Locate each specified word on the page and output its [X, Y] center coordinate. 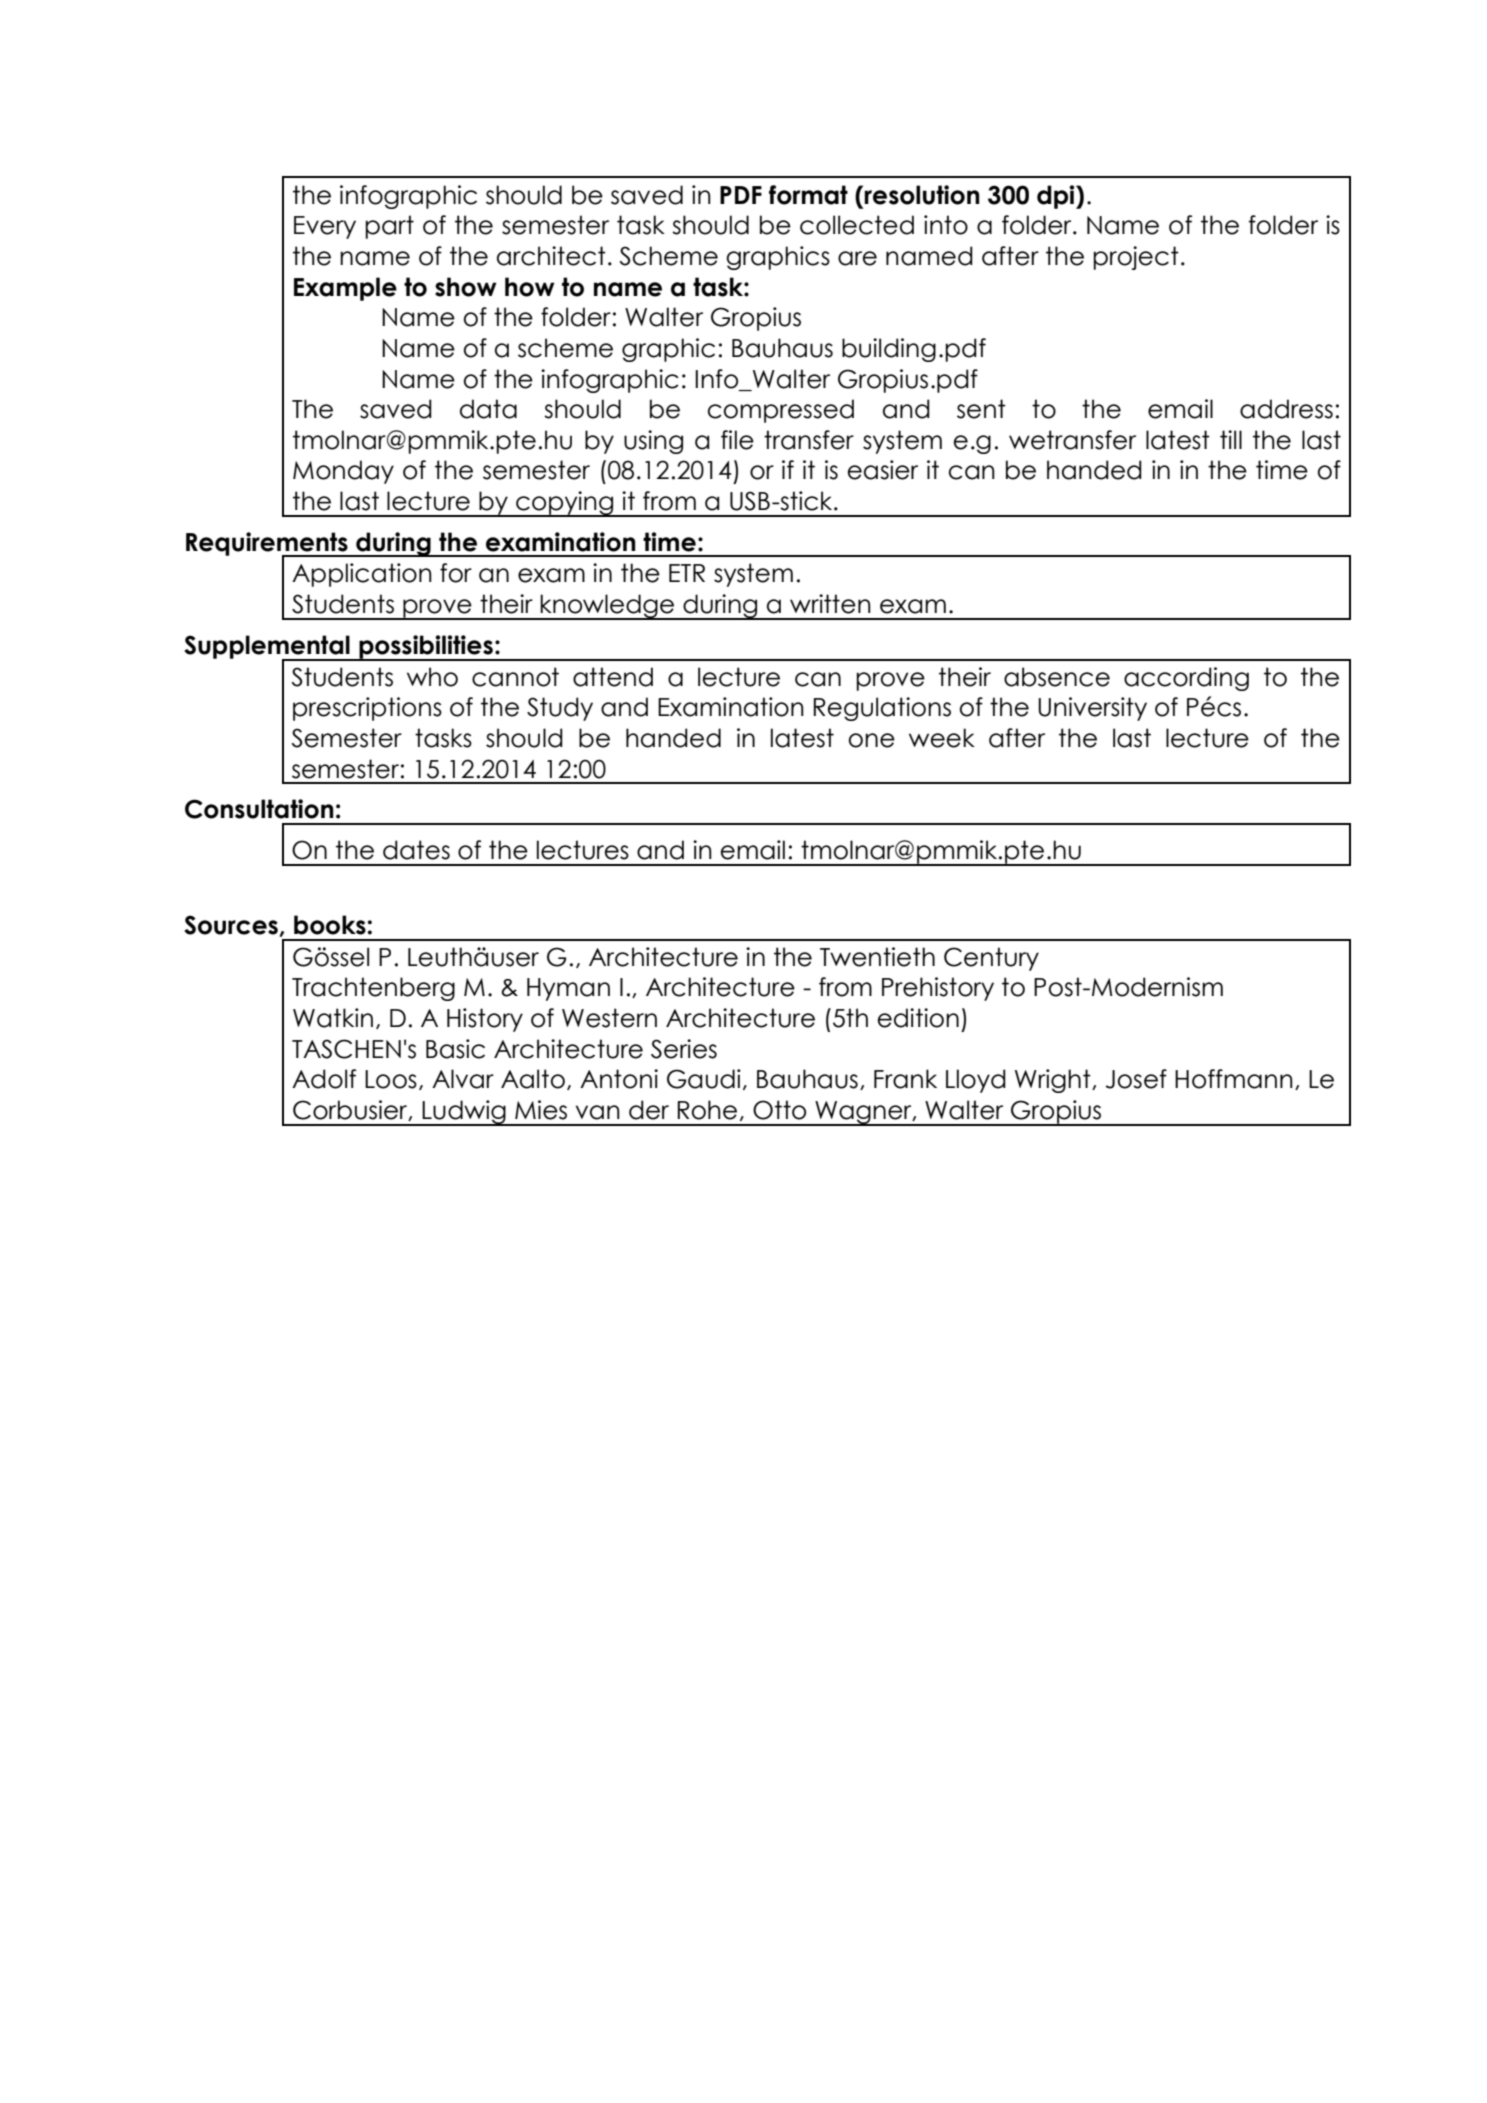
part [389, 227]
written [830, 604]
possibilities [426, 648]
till [1231, 439]
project [1136, 258]
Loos [391, 1079]
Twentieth [877, 957]
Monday [343, 472]
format [808, 195]
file [737, 440]
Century [991, 959]
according [1186, 679]
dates [416, 850]
